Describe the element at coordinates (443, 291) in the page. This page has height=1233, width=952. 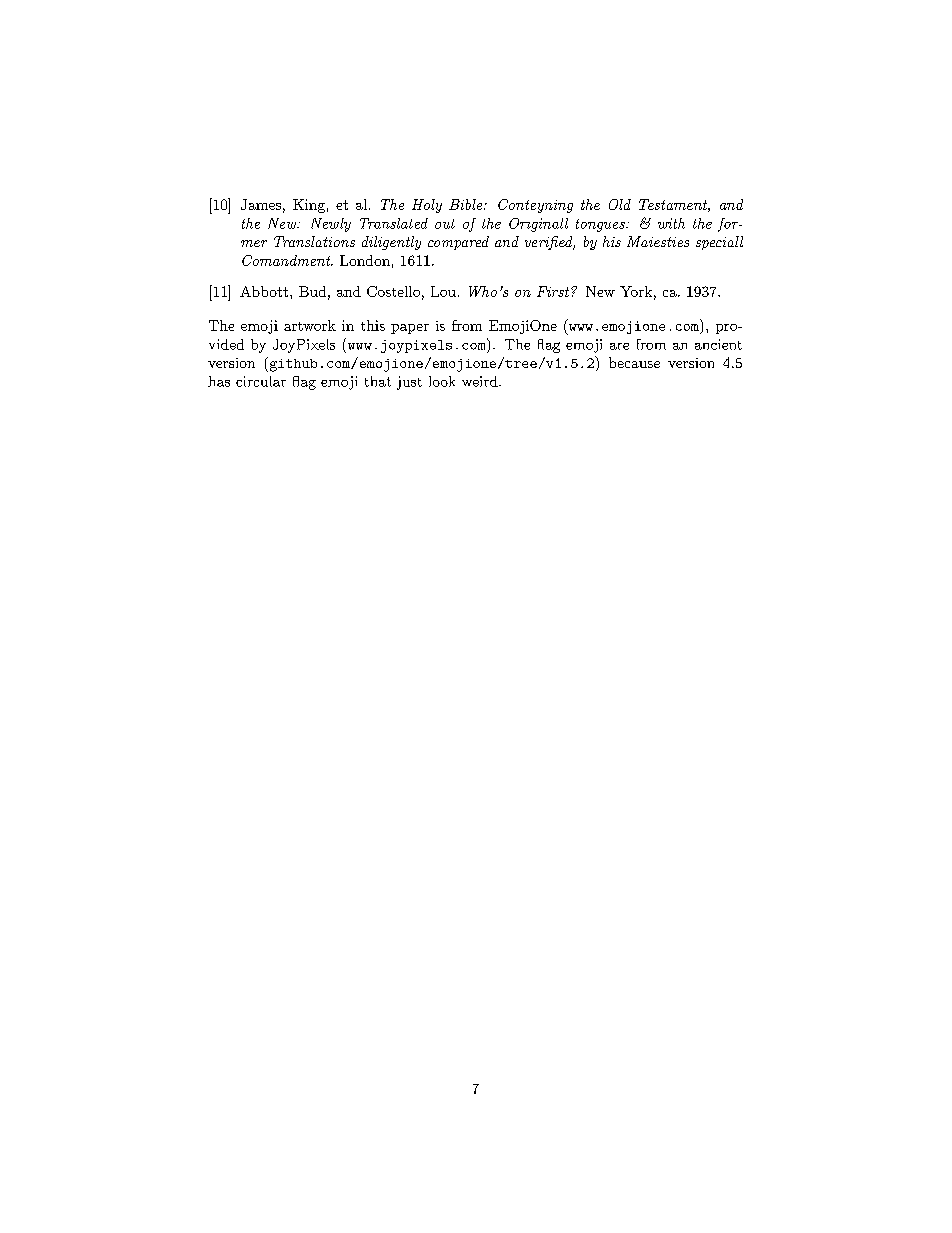
I see `Lou` at that location.
